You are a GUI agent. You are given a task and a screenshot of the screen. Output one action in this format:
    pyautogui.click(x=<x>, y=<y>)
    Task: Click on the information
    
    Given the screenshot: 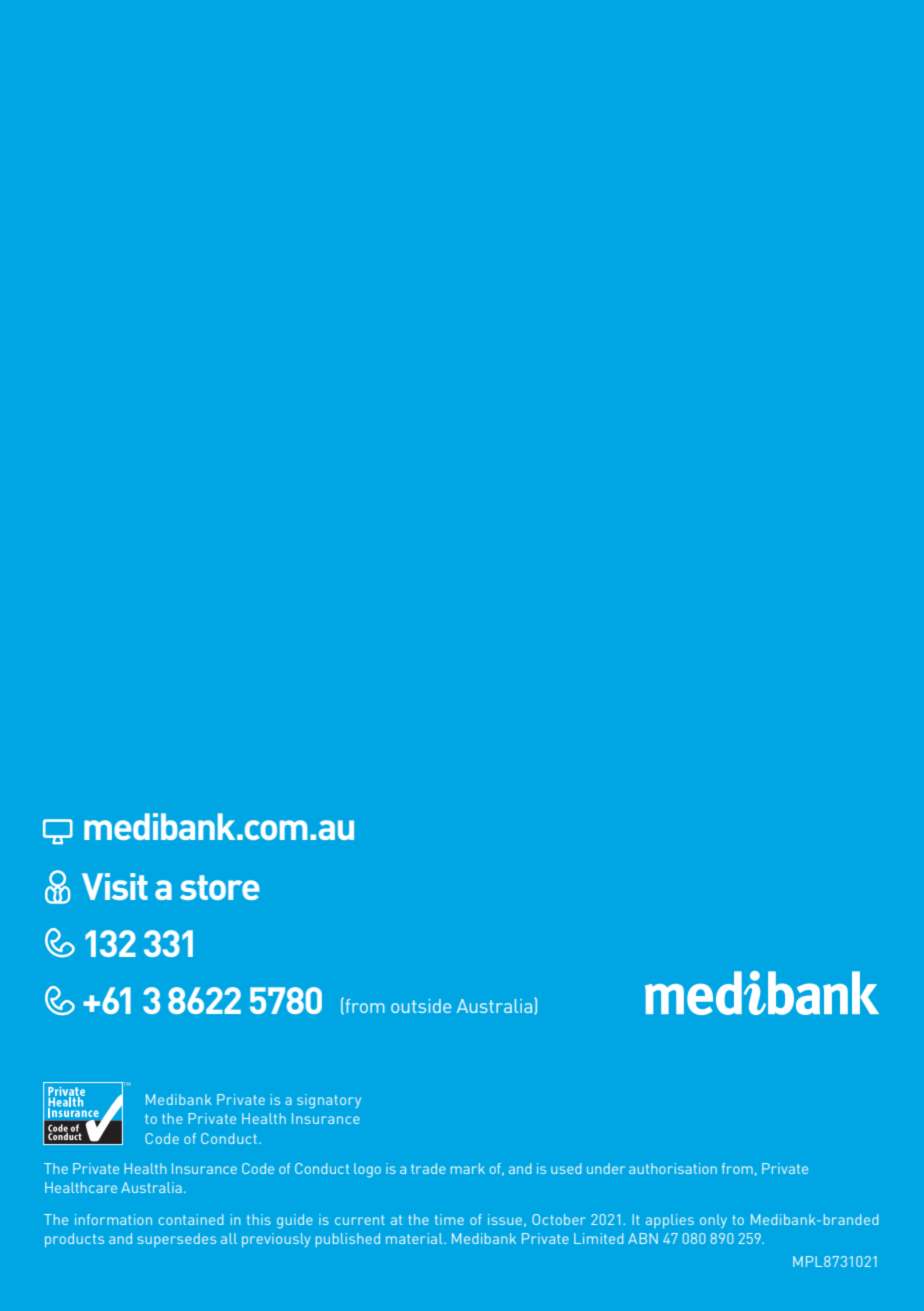 What is the action you would take?
    pyautogui.click(x=113, y=1219)
